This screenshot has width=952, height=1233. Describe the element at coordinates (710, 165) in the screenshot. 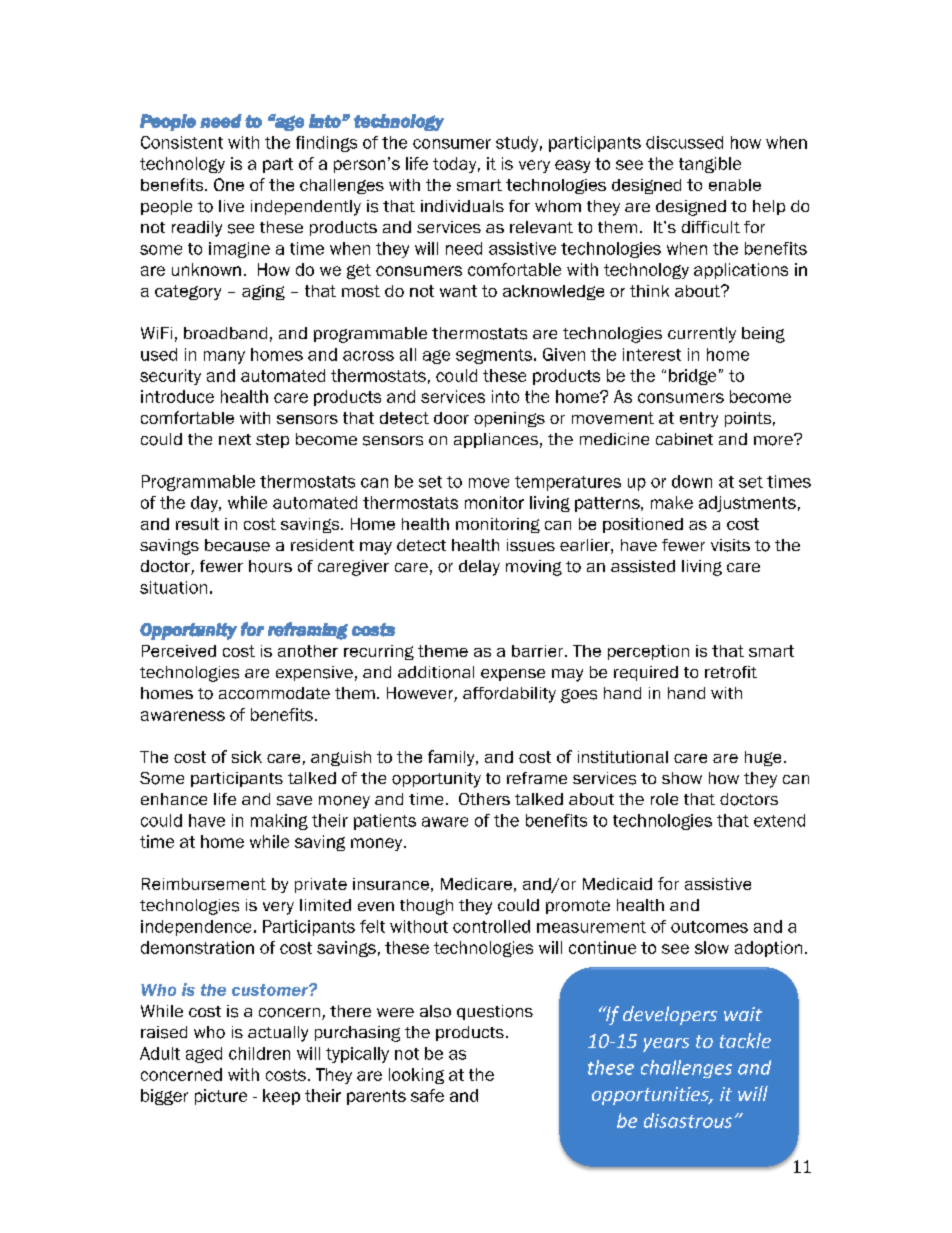

I see `tangible` at that location.
